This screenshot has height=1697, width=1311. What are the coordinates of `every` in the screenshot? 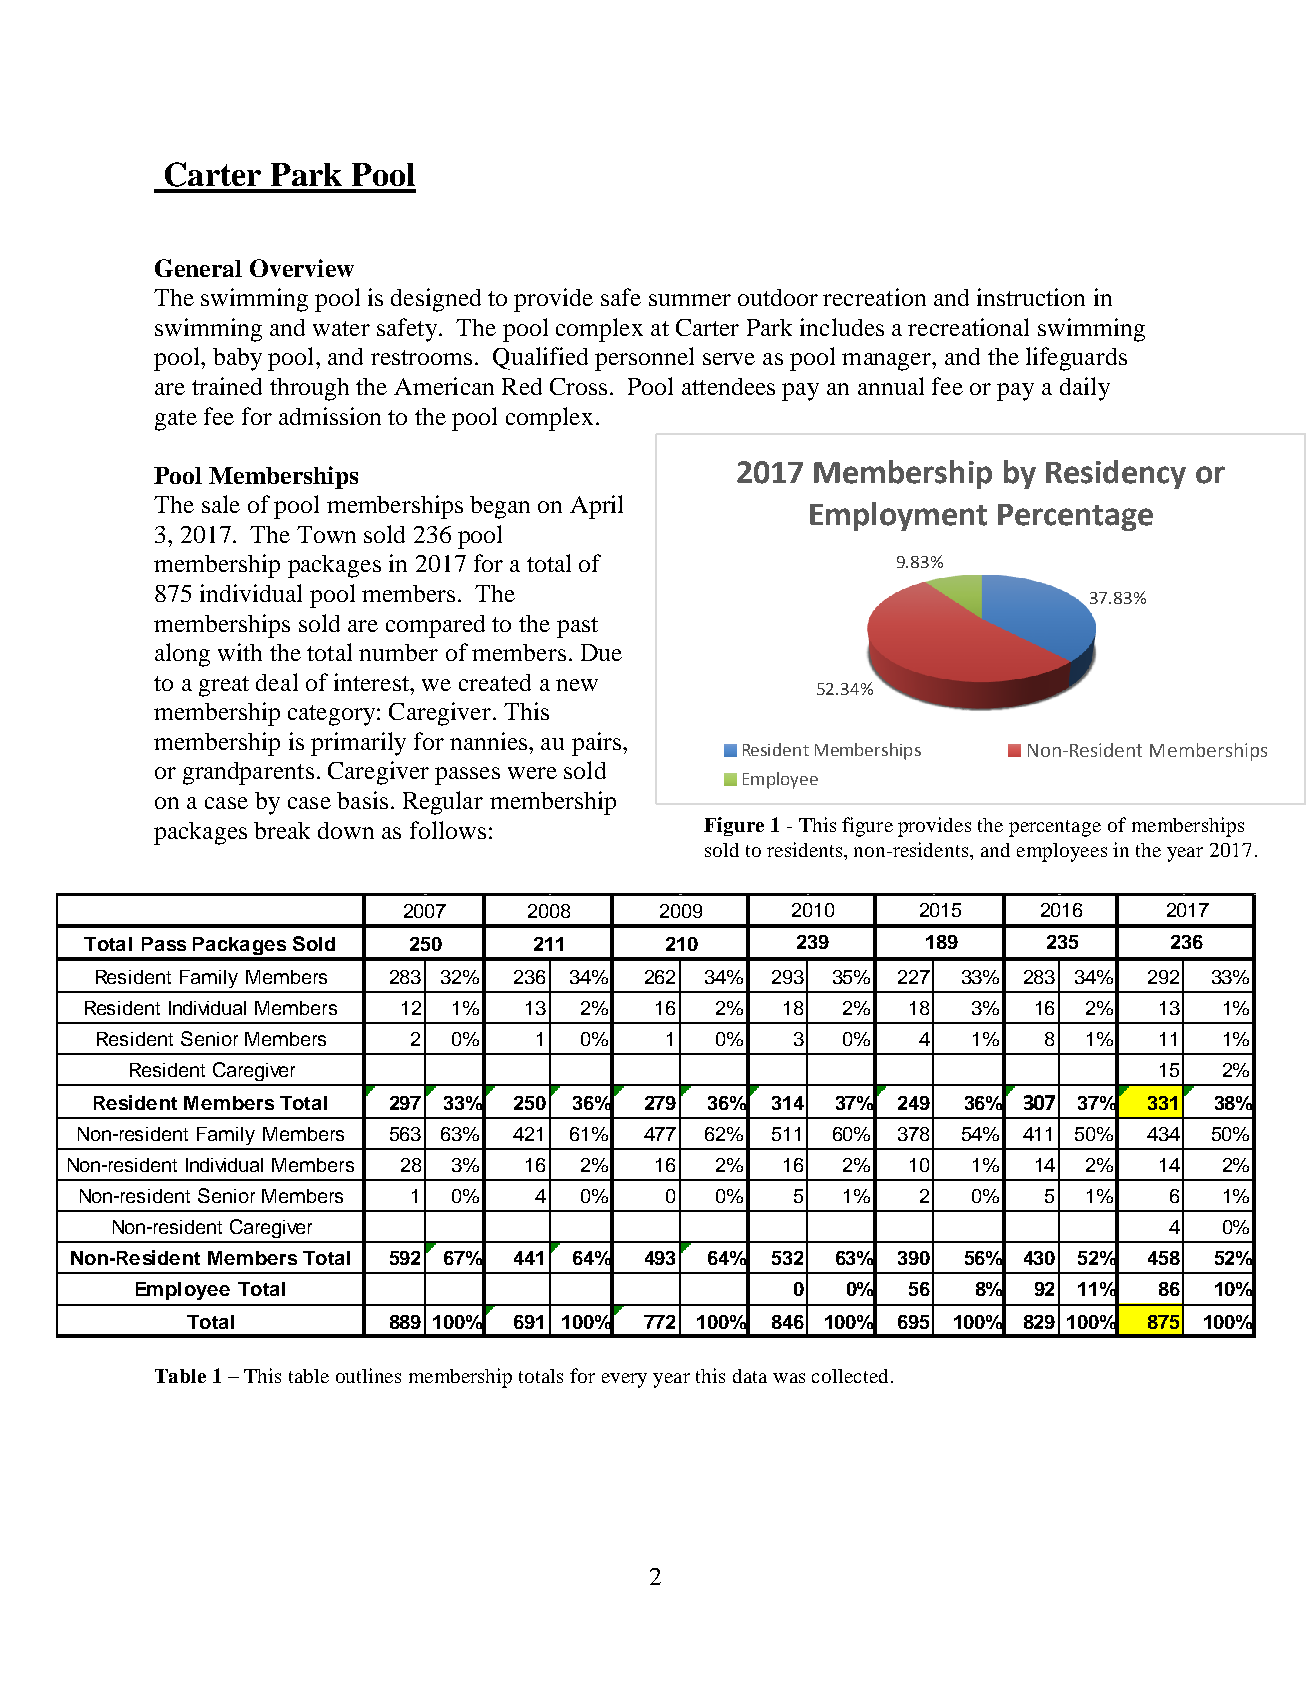 It's located at (624, 1380).
